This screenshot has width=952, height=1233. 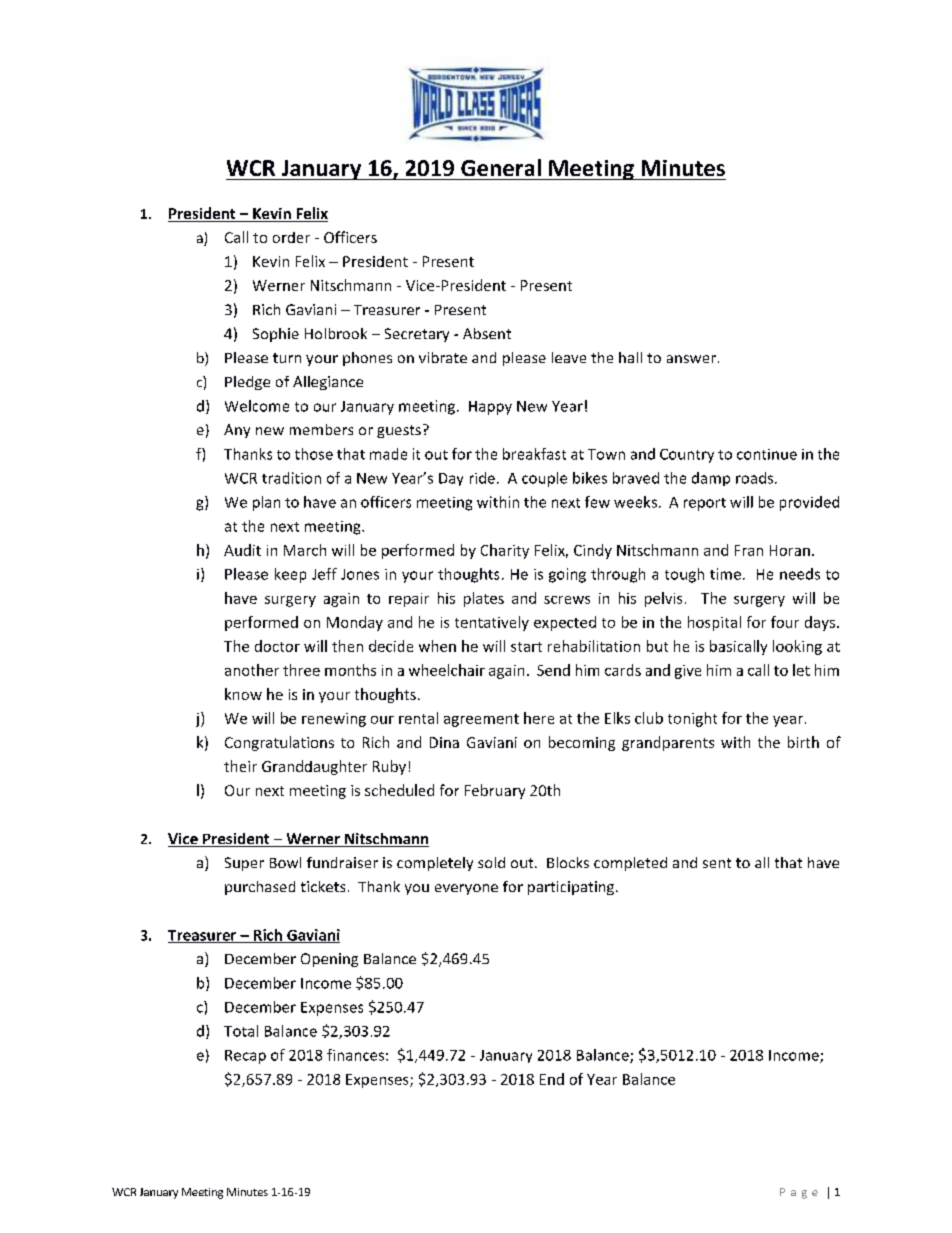 I want to click on tentatively, so click(x=492, y=623).
